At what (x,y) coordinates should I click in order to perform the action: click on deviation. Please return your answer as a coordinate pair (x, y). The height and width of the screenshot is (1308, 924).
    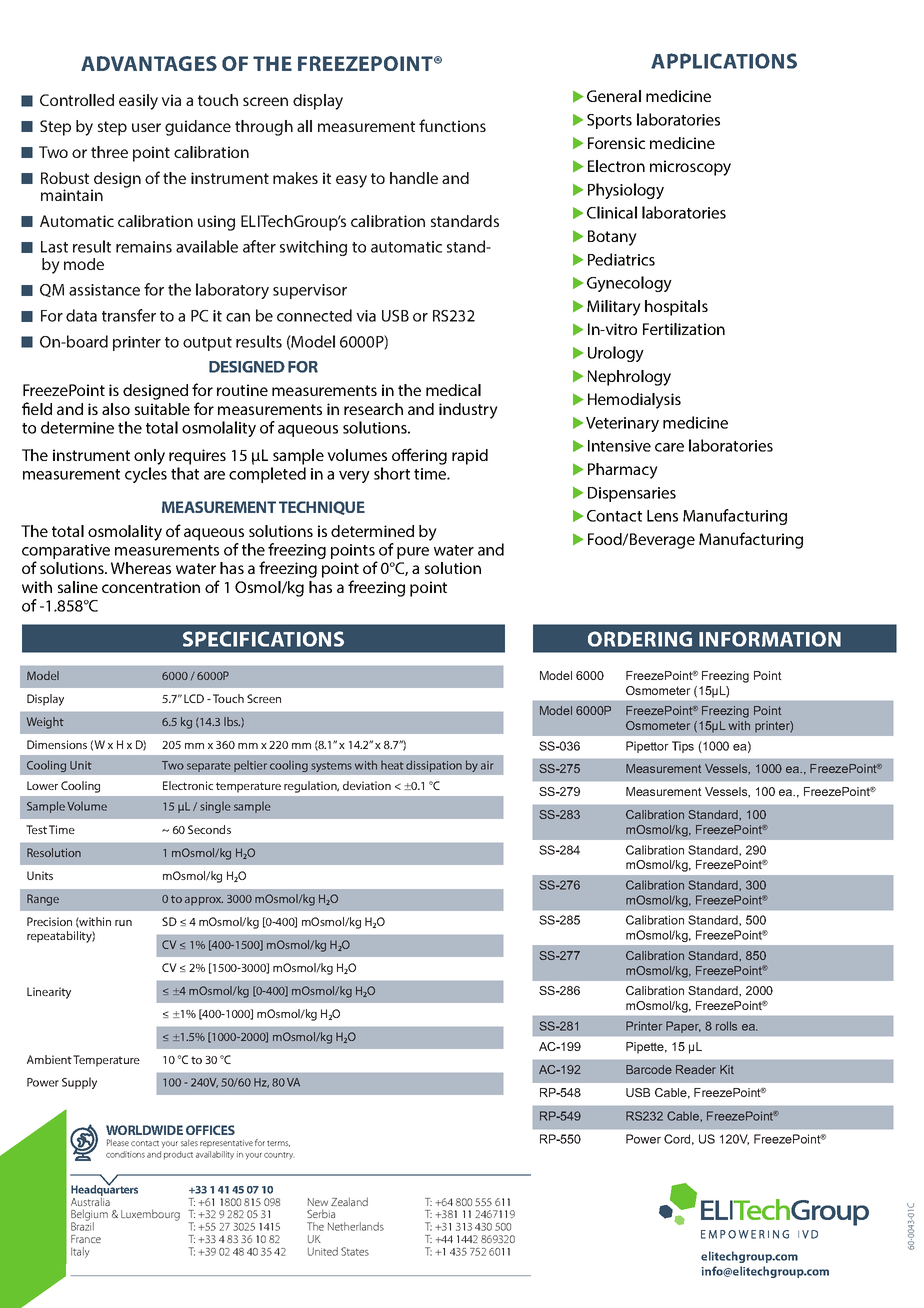
    Looking at the image, I should click on (367, 785).
